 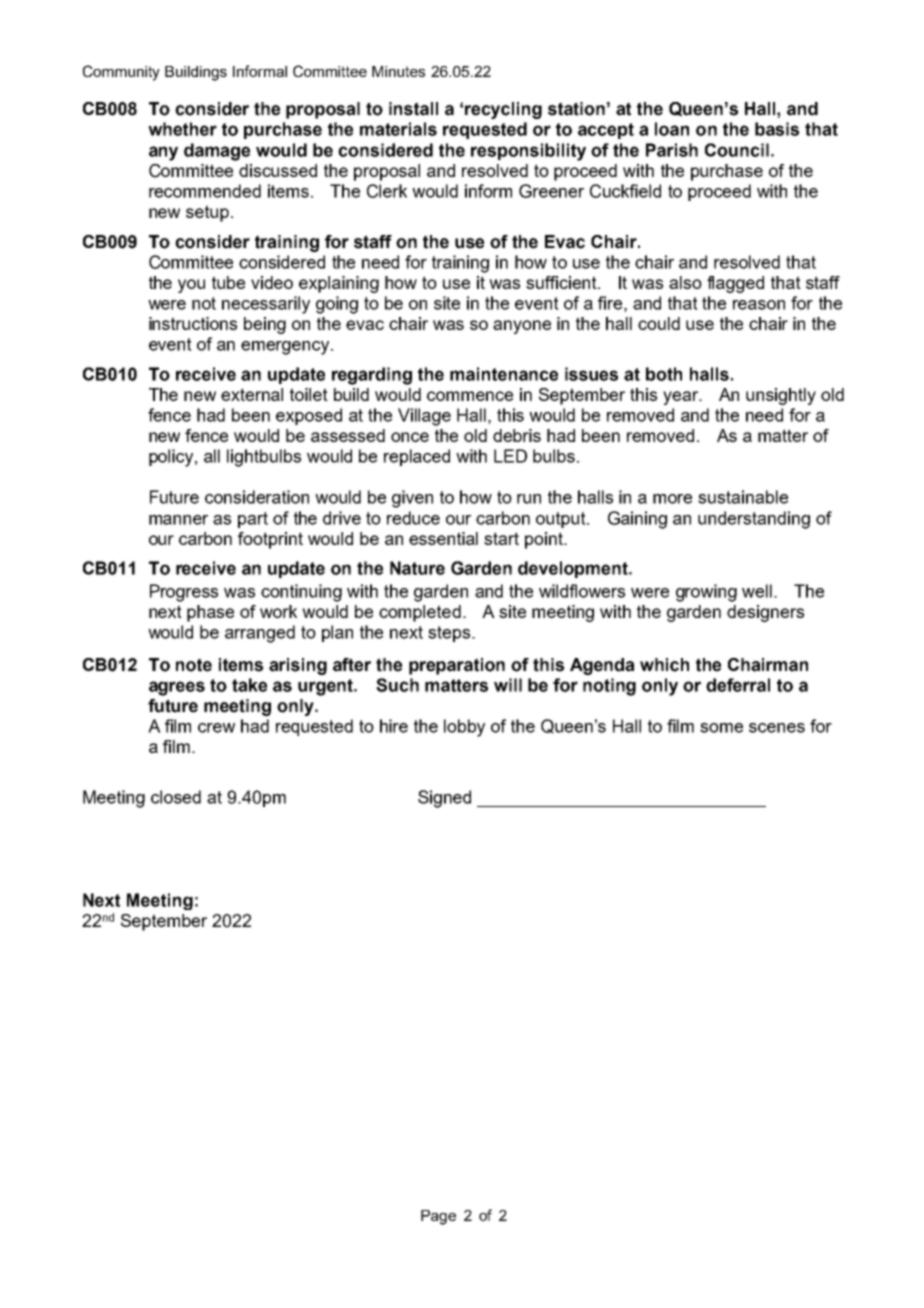 I want to click on scenes, so click(x=777, y=728).
